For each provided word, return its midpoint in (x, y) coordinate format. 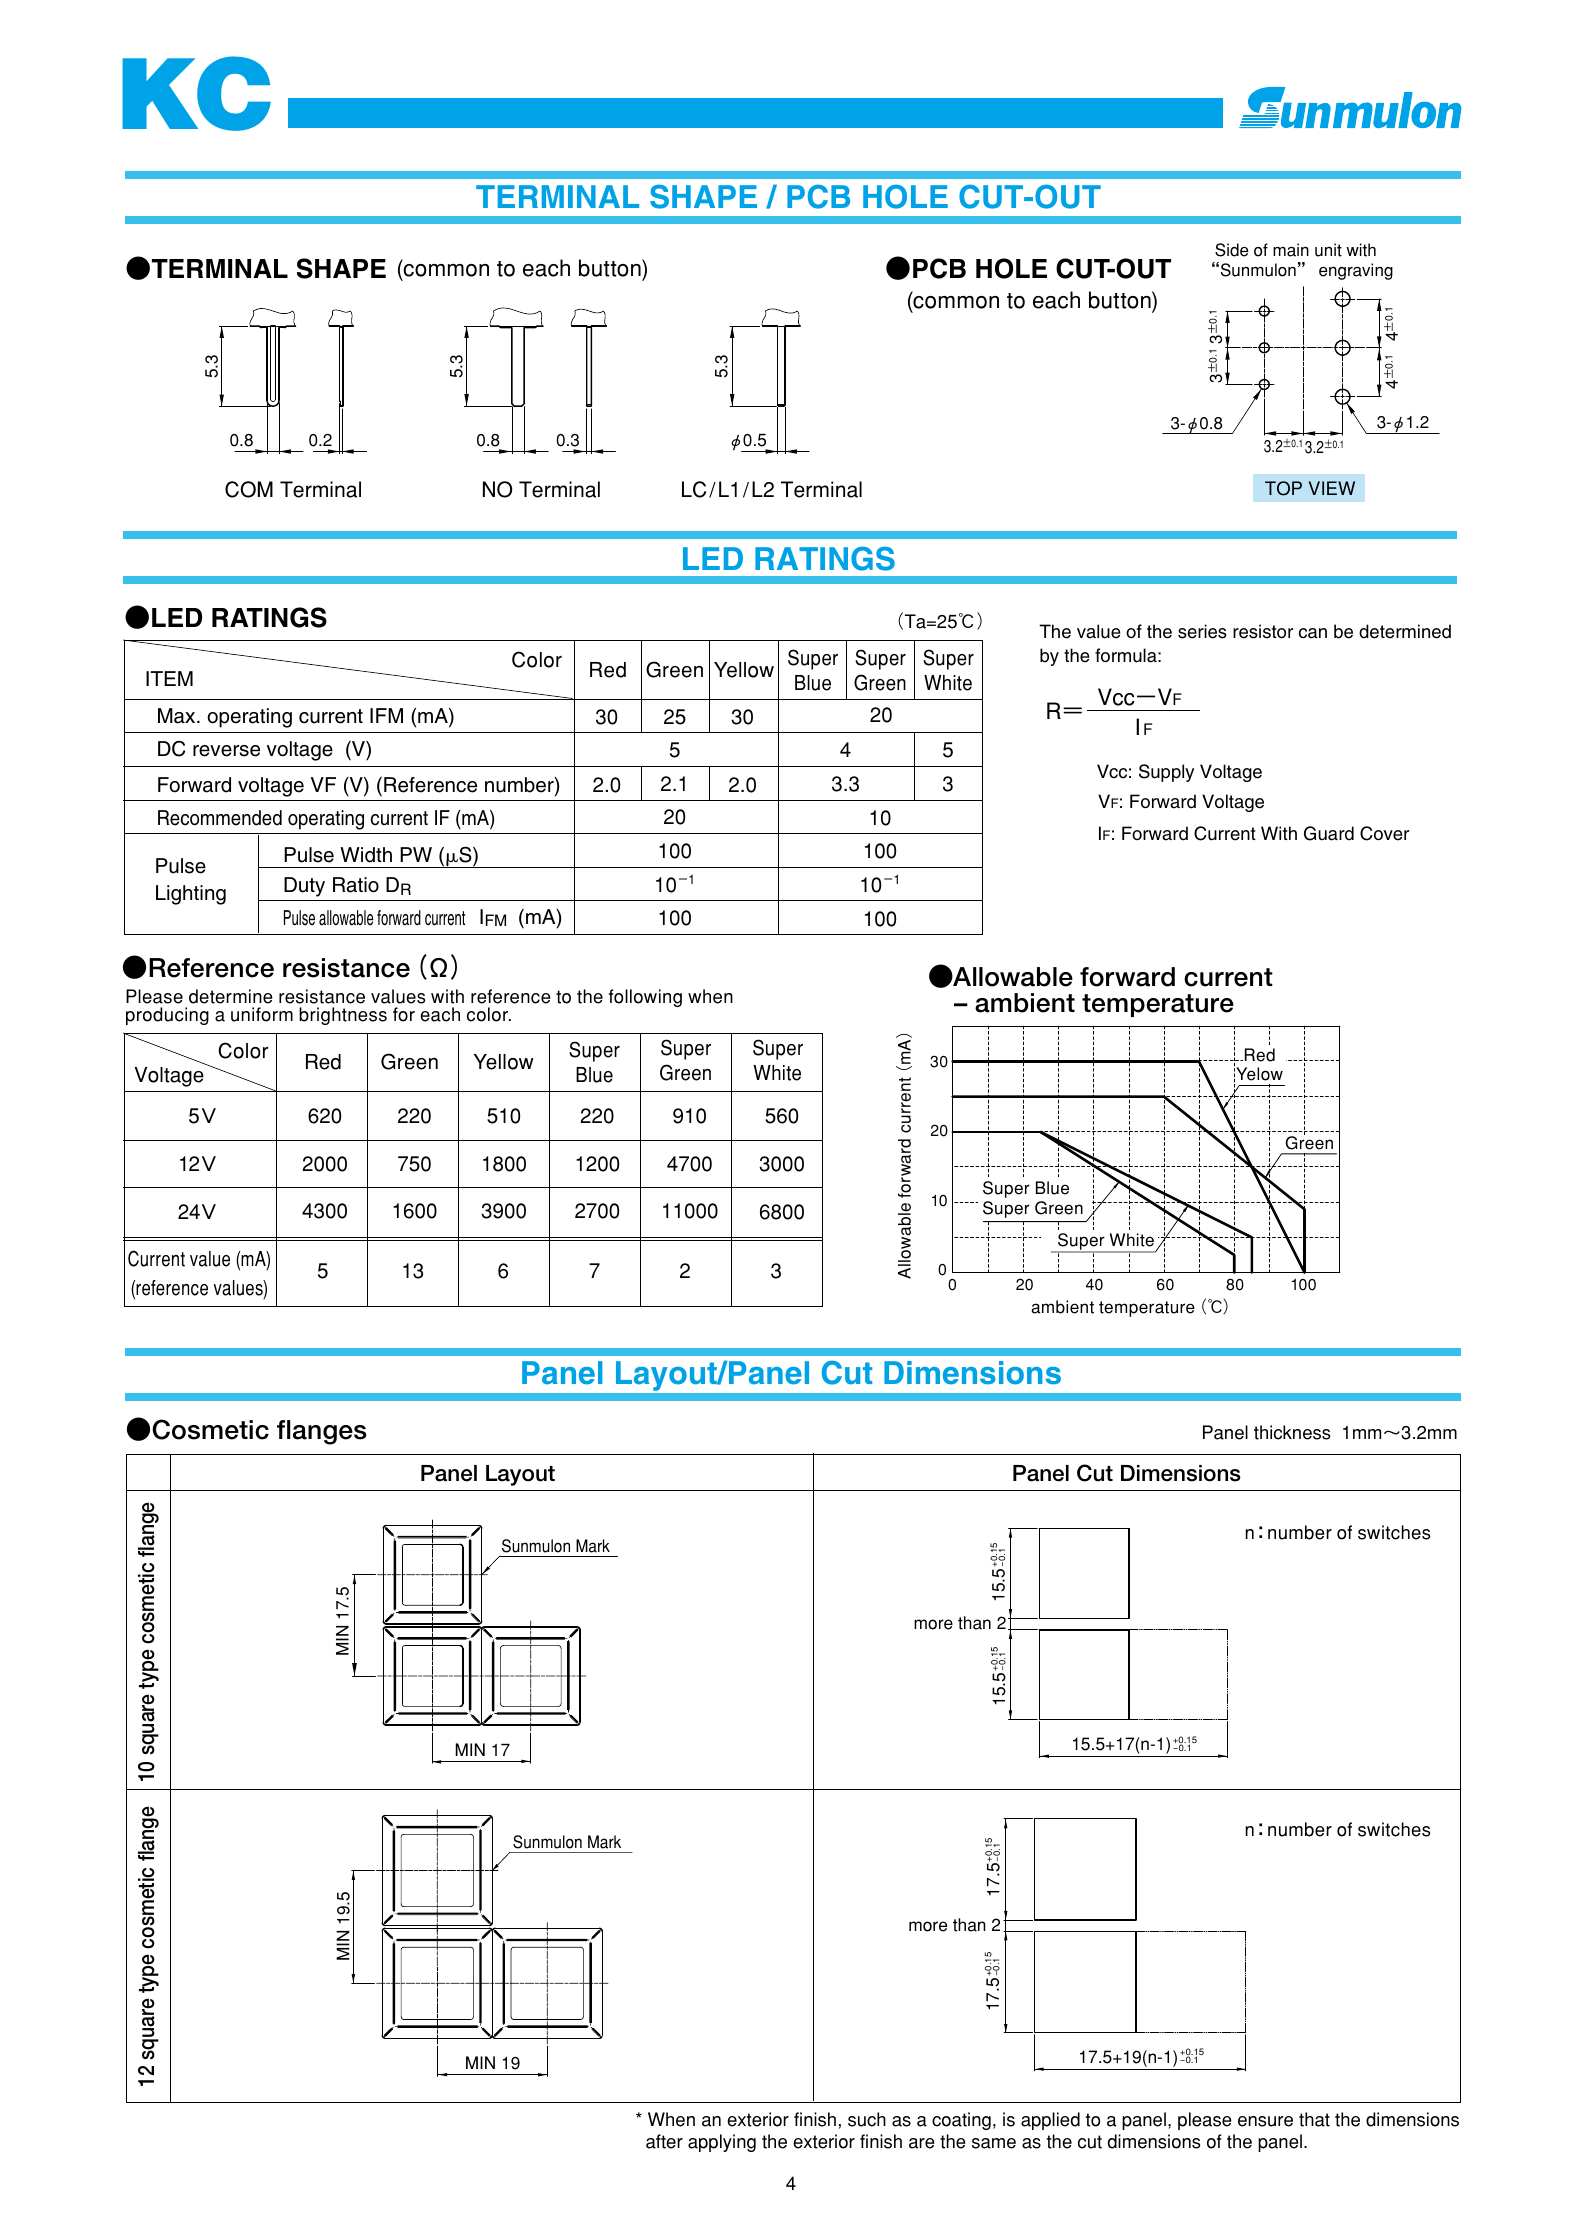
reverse (226, 751)
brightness (343, 1016)
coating (961, 2121)
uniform (262, 1014)
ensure (1265, 2121)
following (645, 998)
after (664, 2141)
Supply (1166, 773)
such (867, 2119)
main (1291, 250)
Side (1232, 250)
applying (722, 2143)
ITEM (169, 678)
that (1314, 2119)
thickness (1292, 1432)
